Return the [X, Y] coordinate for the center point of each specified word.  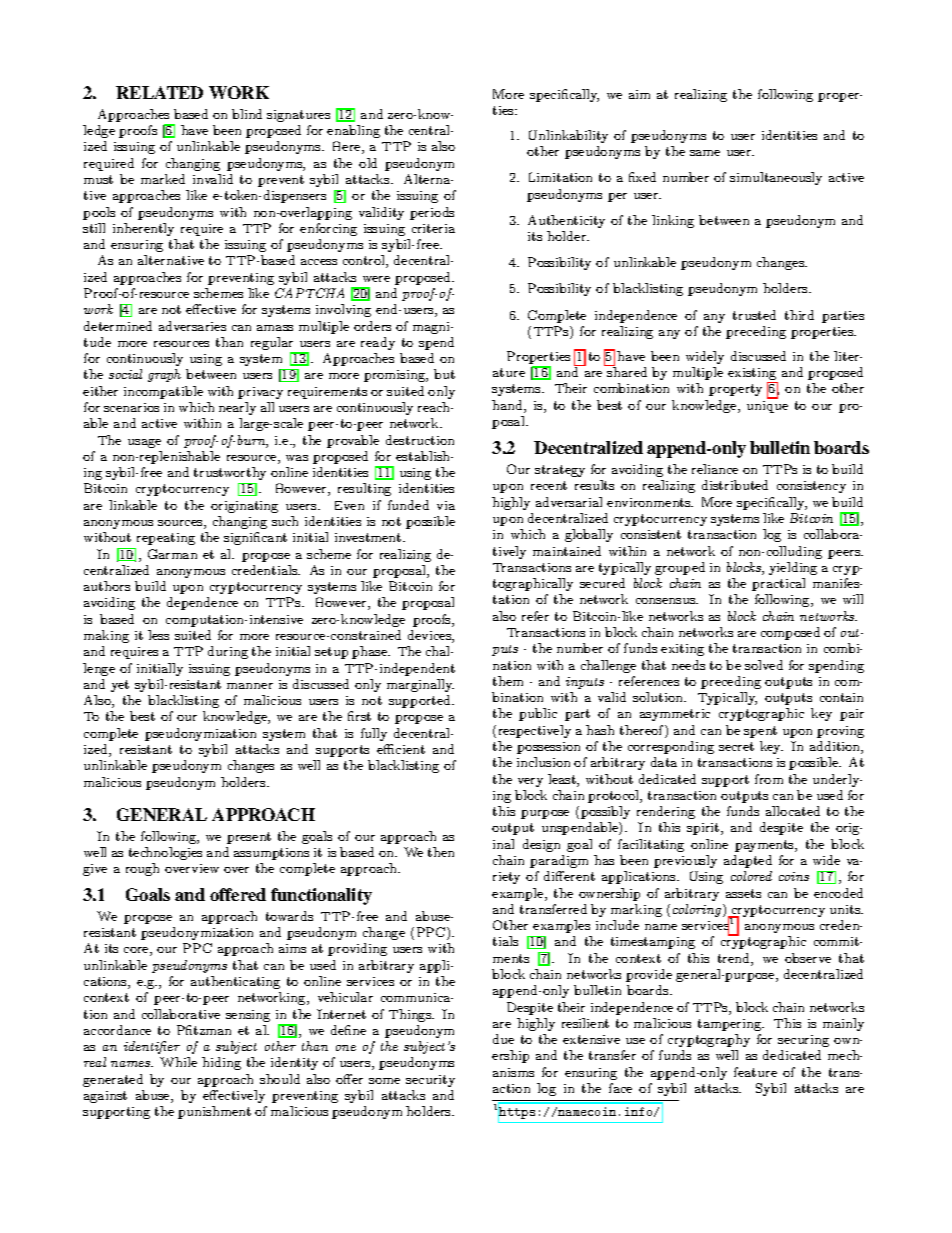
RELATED [159, 92]
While [178, 1062]
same [705, 153]
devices [430, 636]
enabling [353, 131]
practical [778, 584]
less [158, 635]
